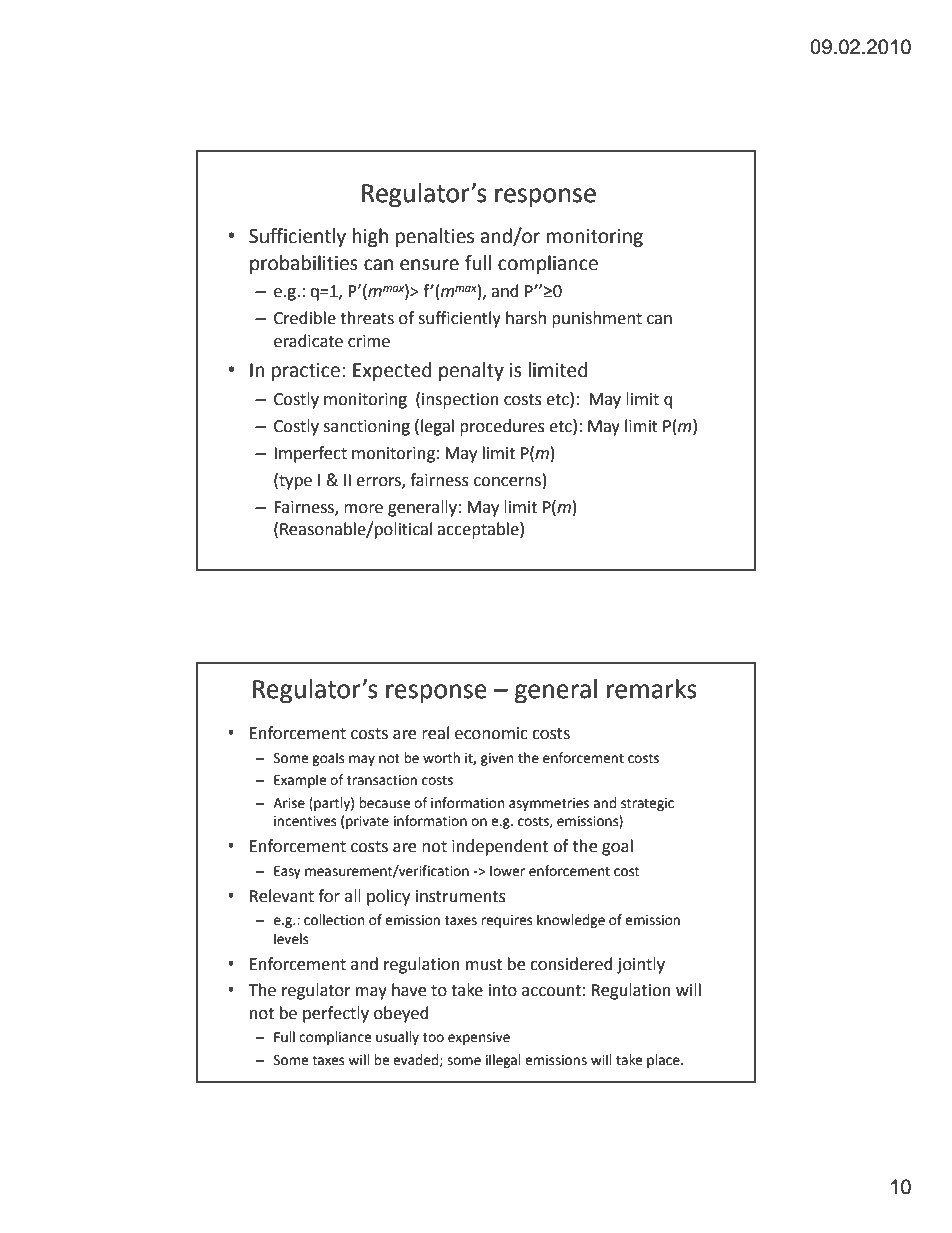  What do you see at coordinates (597, 319) in the screenshot?
I see `punishment` at bounding box center [597, 319].
